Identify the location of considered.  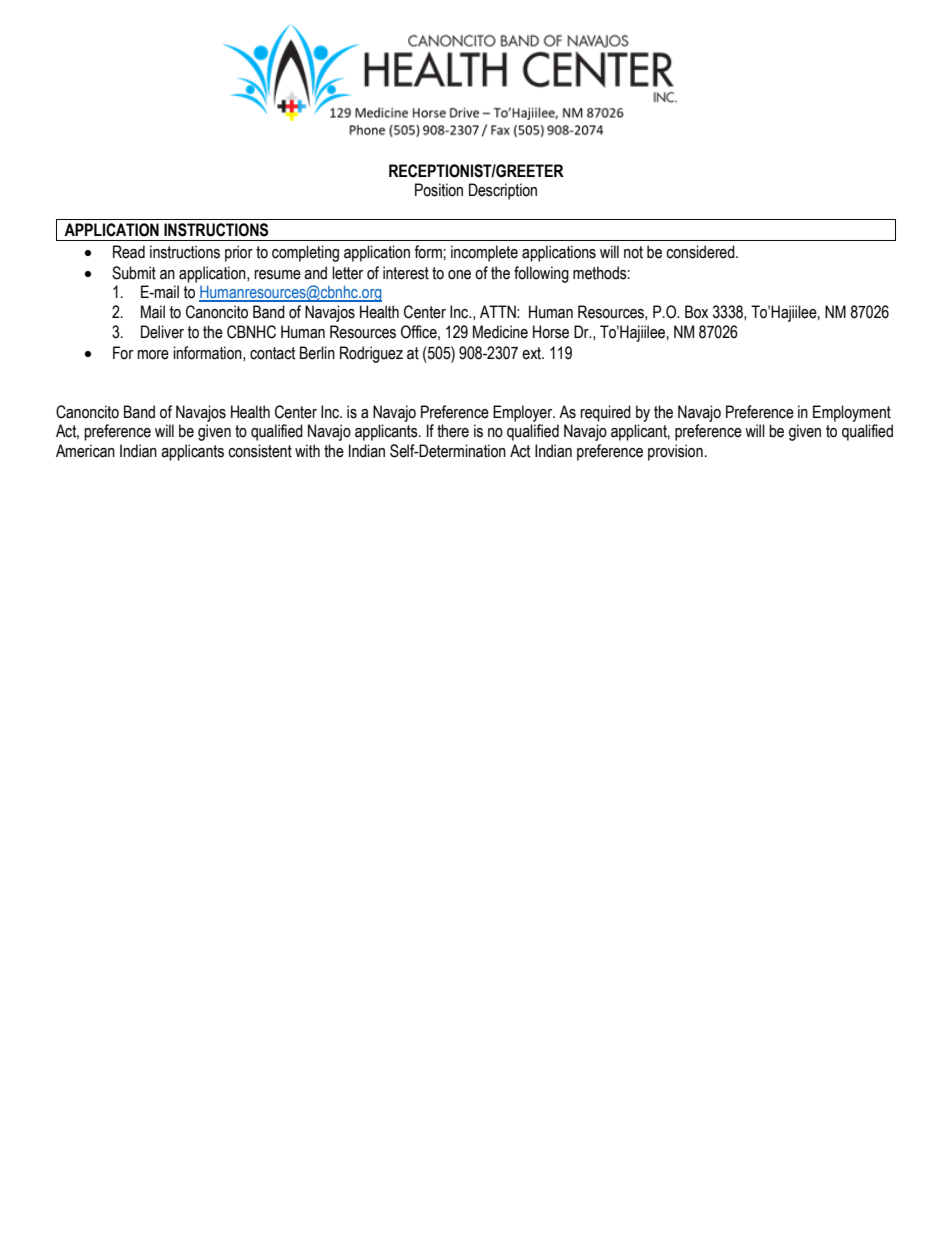
(701, 252).
